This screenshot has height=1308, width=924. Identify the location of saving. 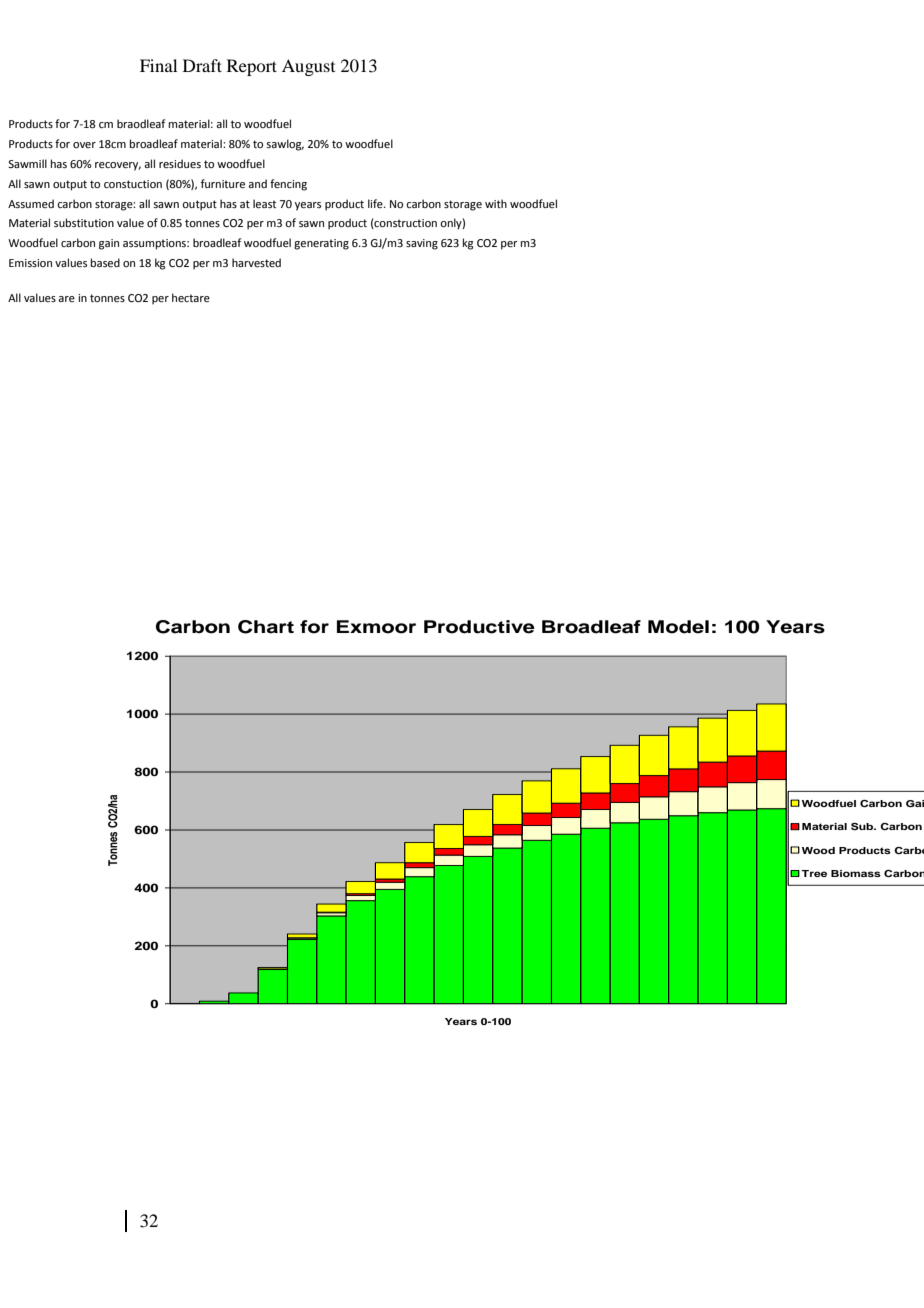
(422, 244).
